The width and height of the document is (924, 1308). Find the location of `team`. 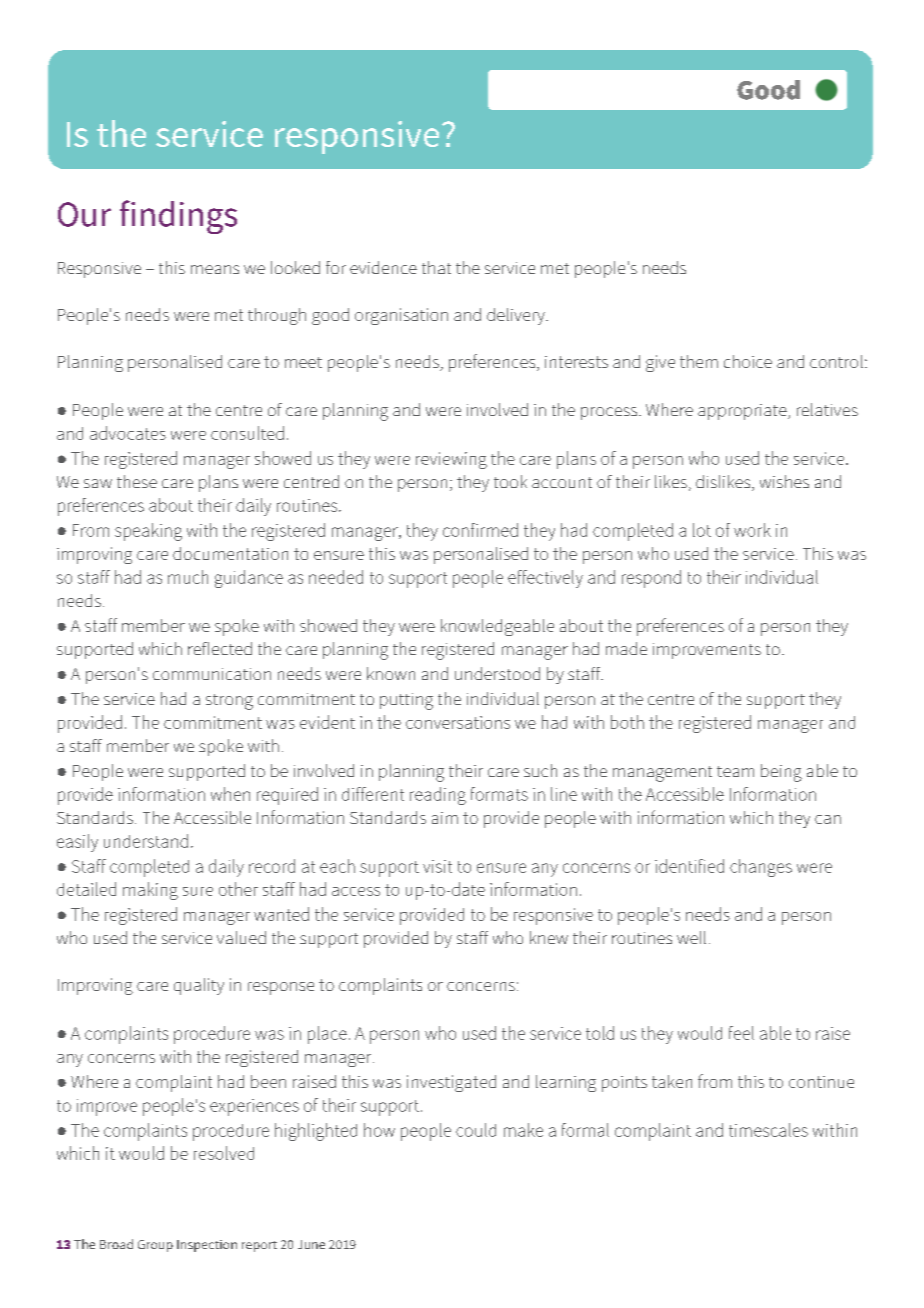

team is located at coordinates (735, 771).
